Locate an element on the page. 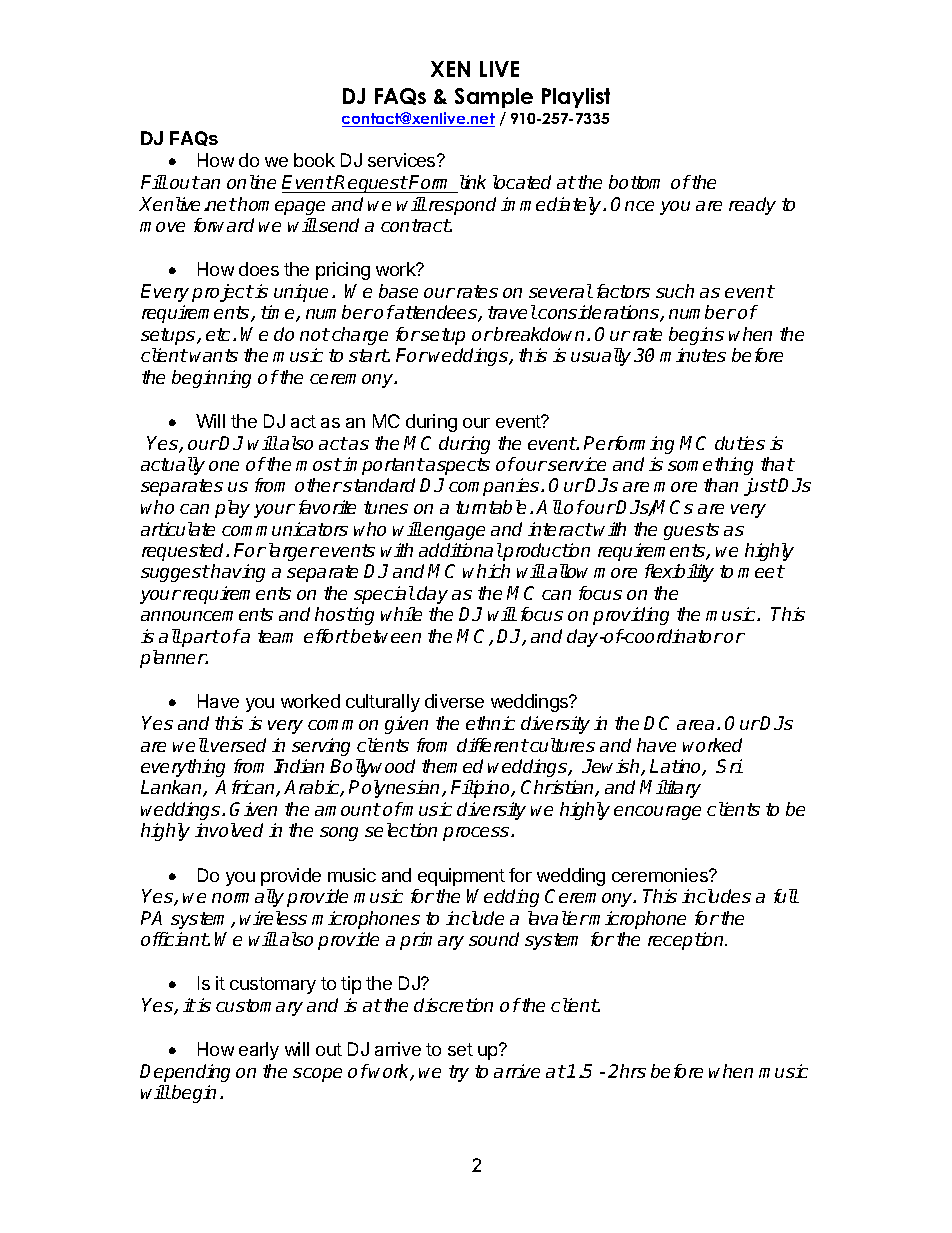  early is located at coordinates (259, 1051).
